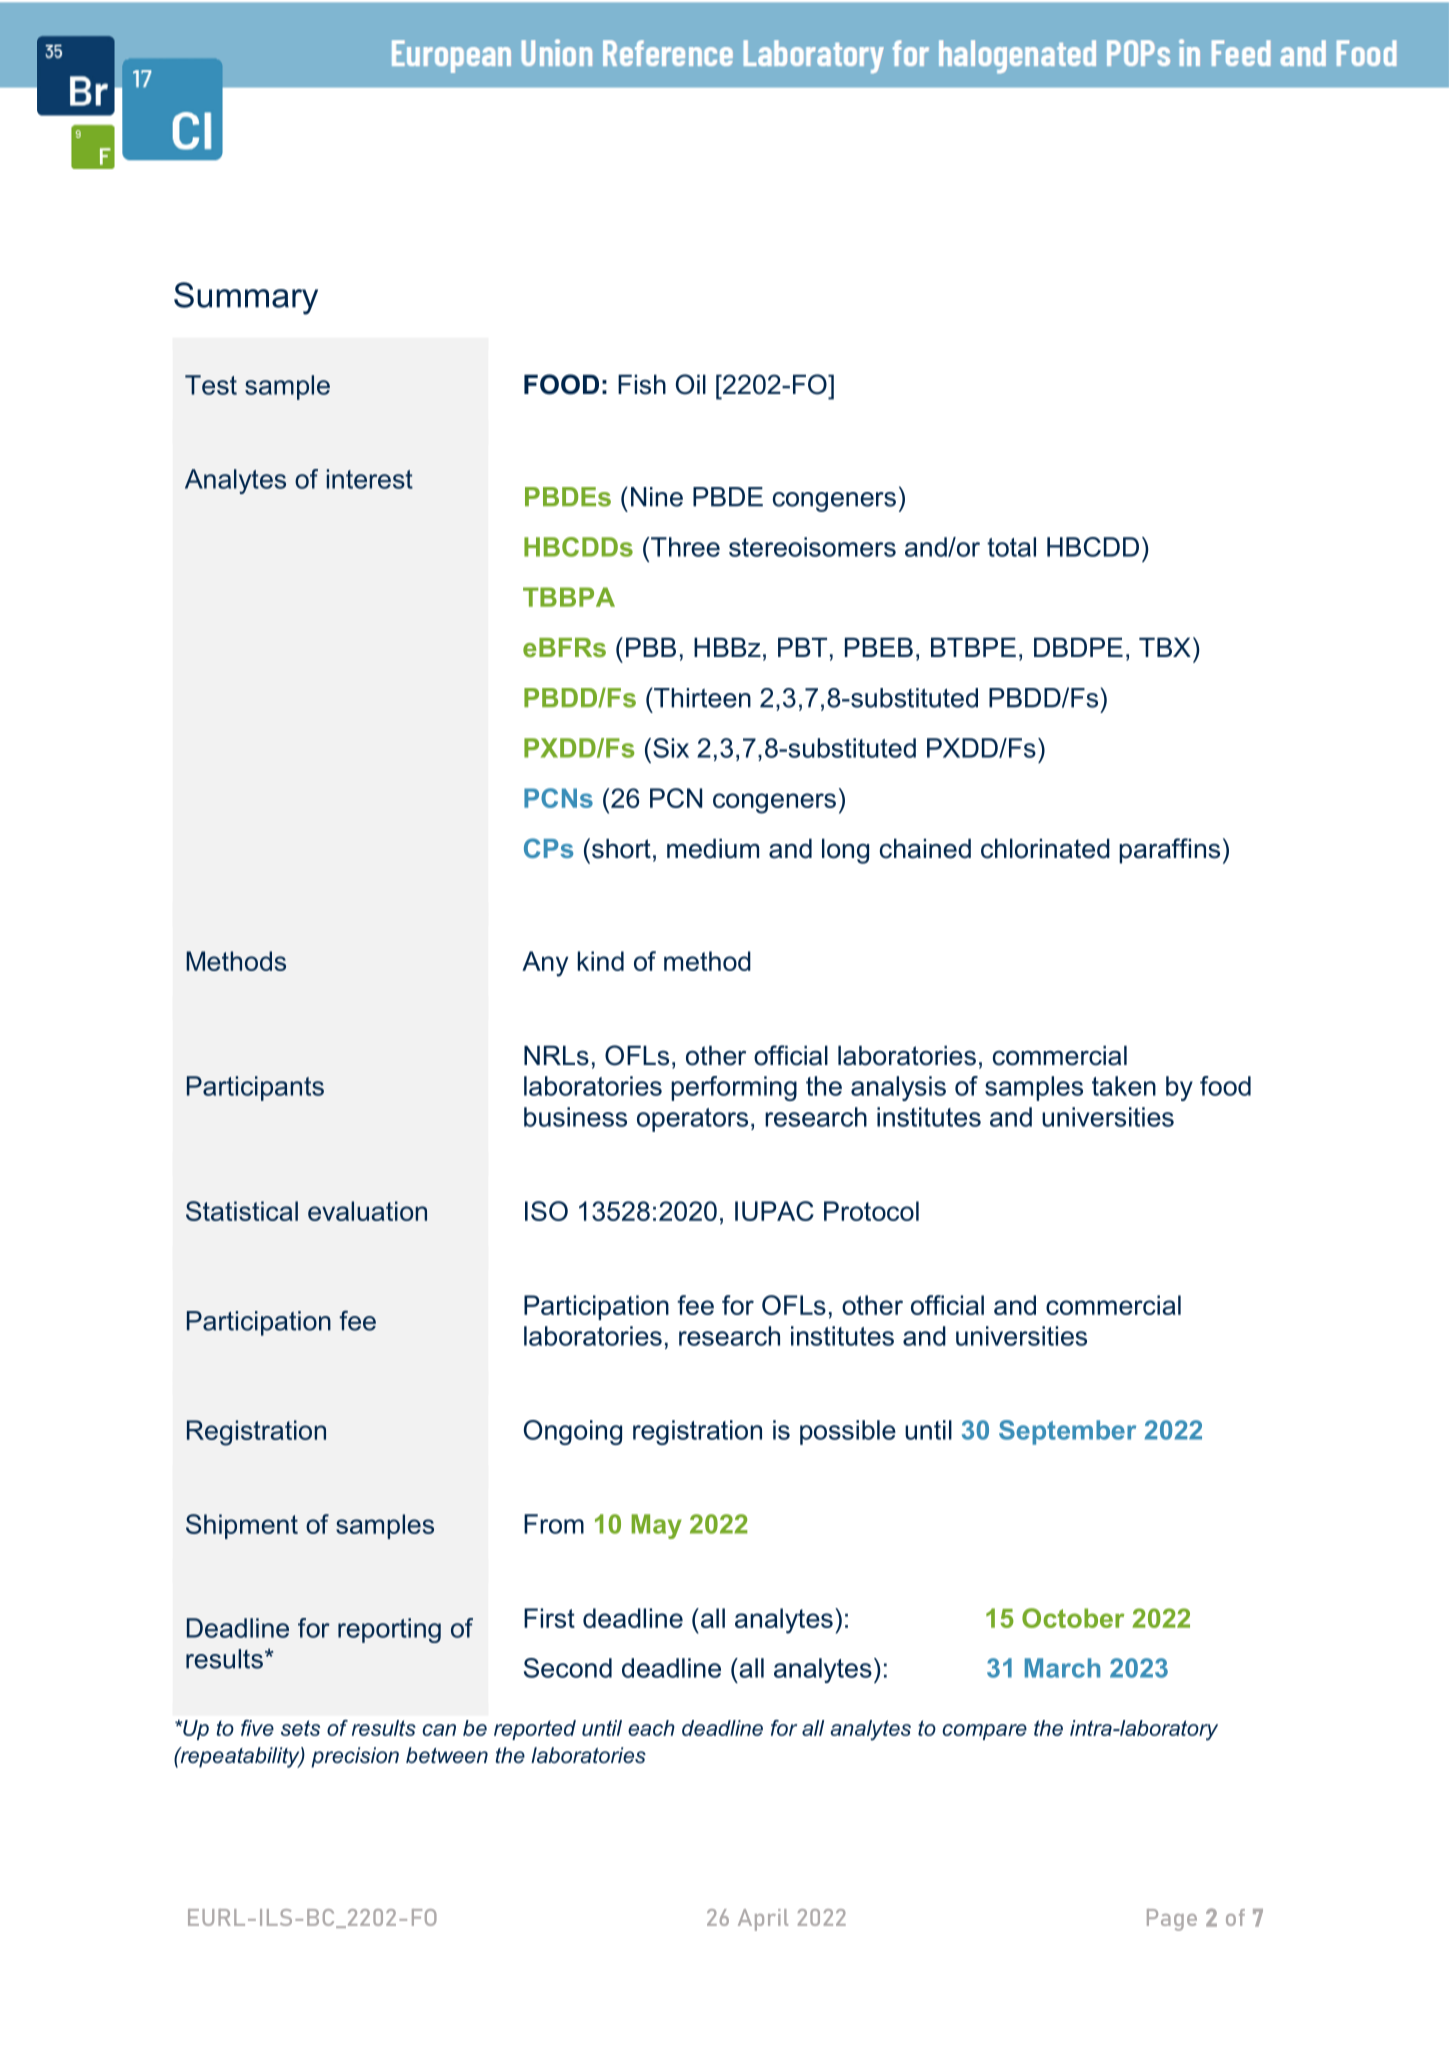 This screenshot has height=2050, width=1449. I want to click on kind, so click(601, 961).
